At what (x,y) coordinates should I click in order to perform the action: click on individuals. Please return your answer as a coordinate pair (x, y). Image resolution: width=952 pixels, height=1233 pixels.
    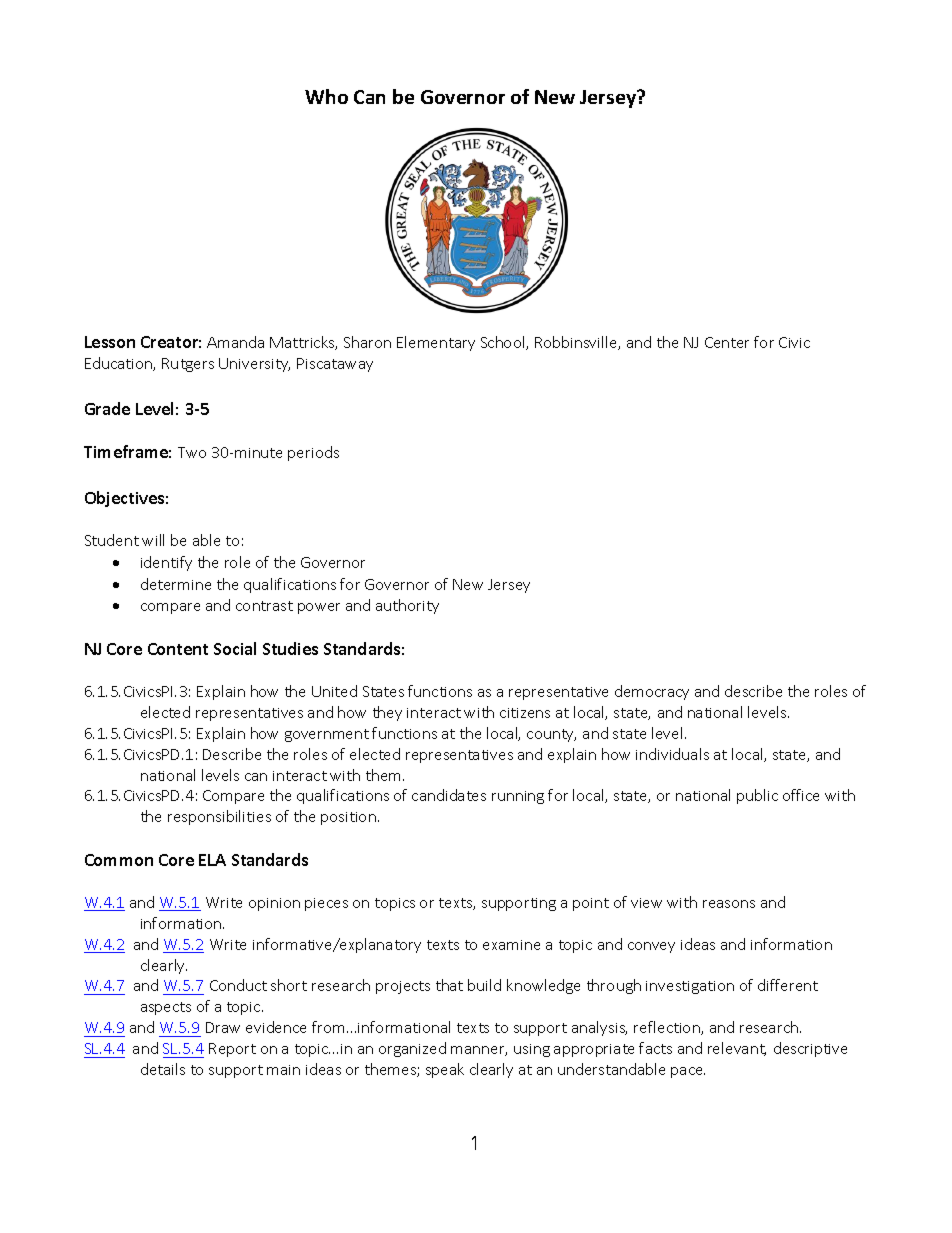
    Looking at the image, I should click on (672, 754).
